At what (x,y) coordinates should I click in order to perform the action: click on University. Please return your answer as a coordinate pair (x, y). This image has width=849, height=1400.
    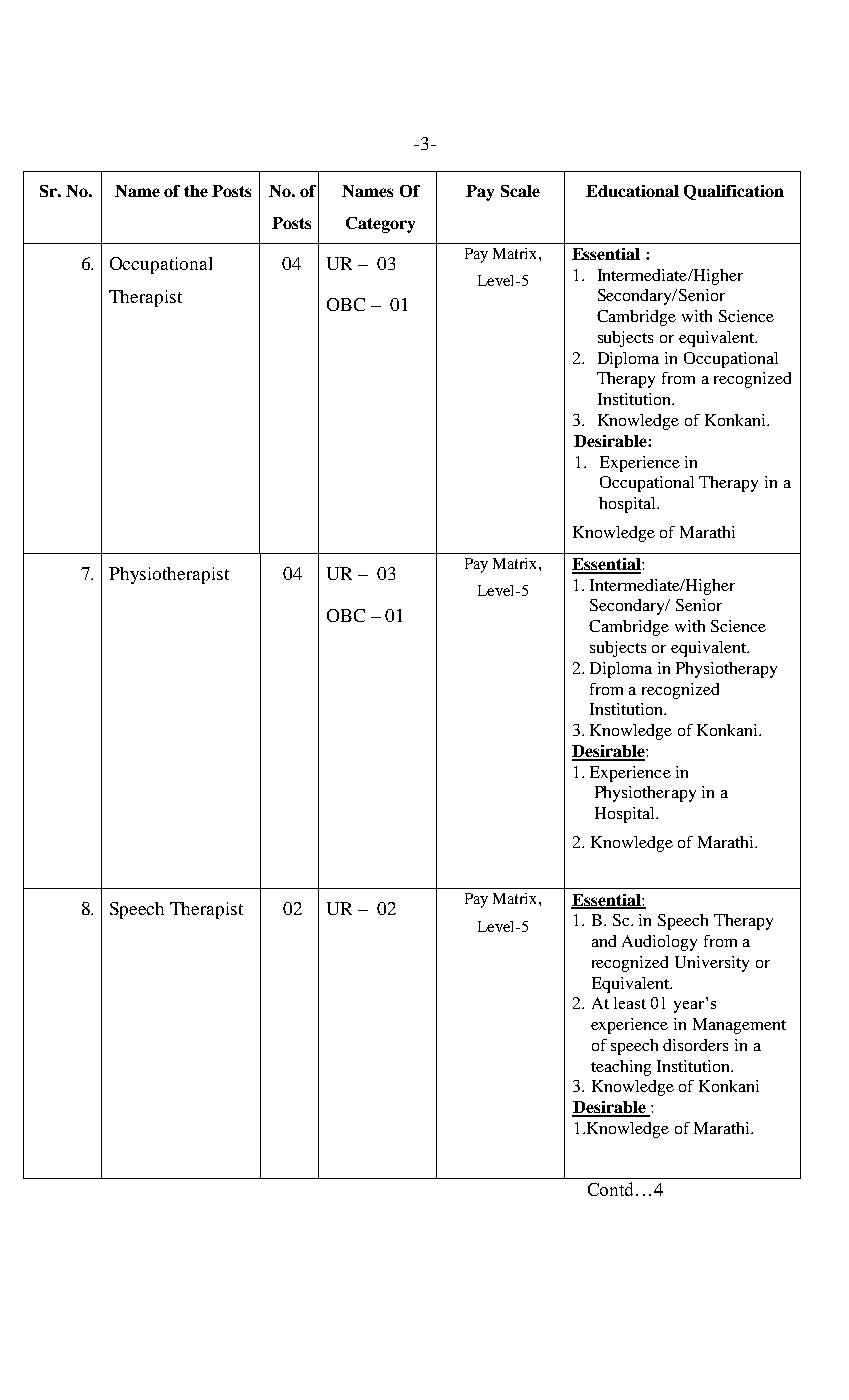
    Looking at the image, I should click on (712, 964).
